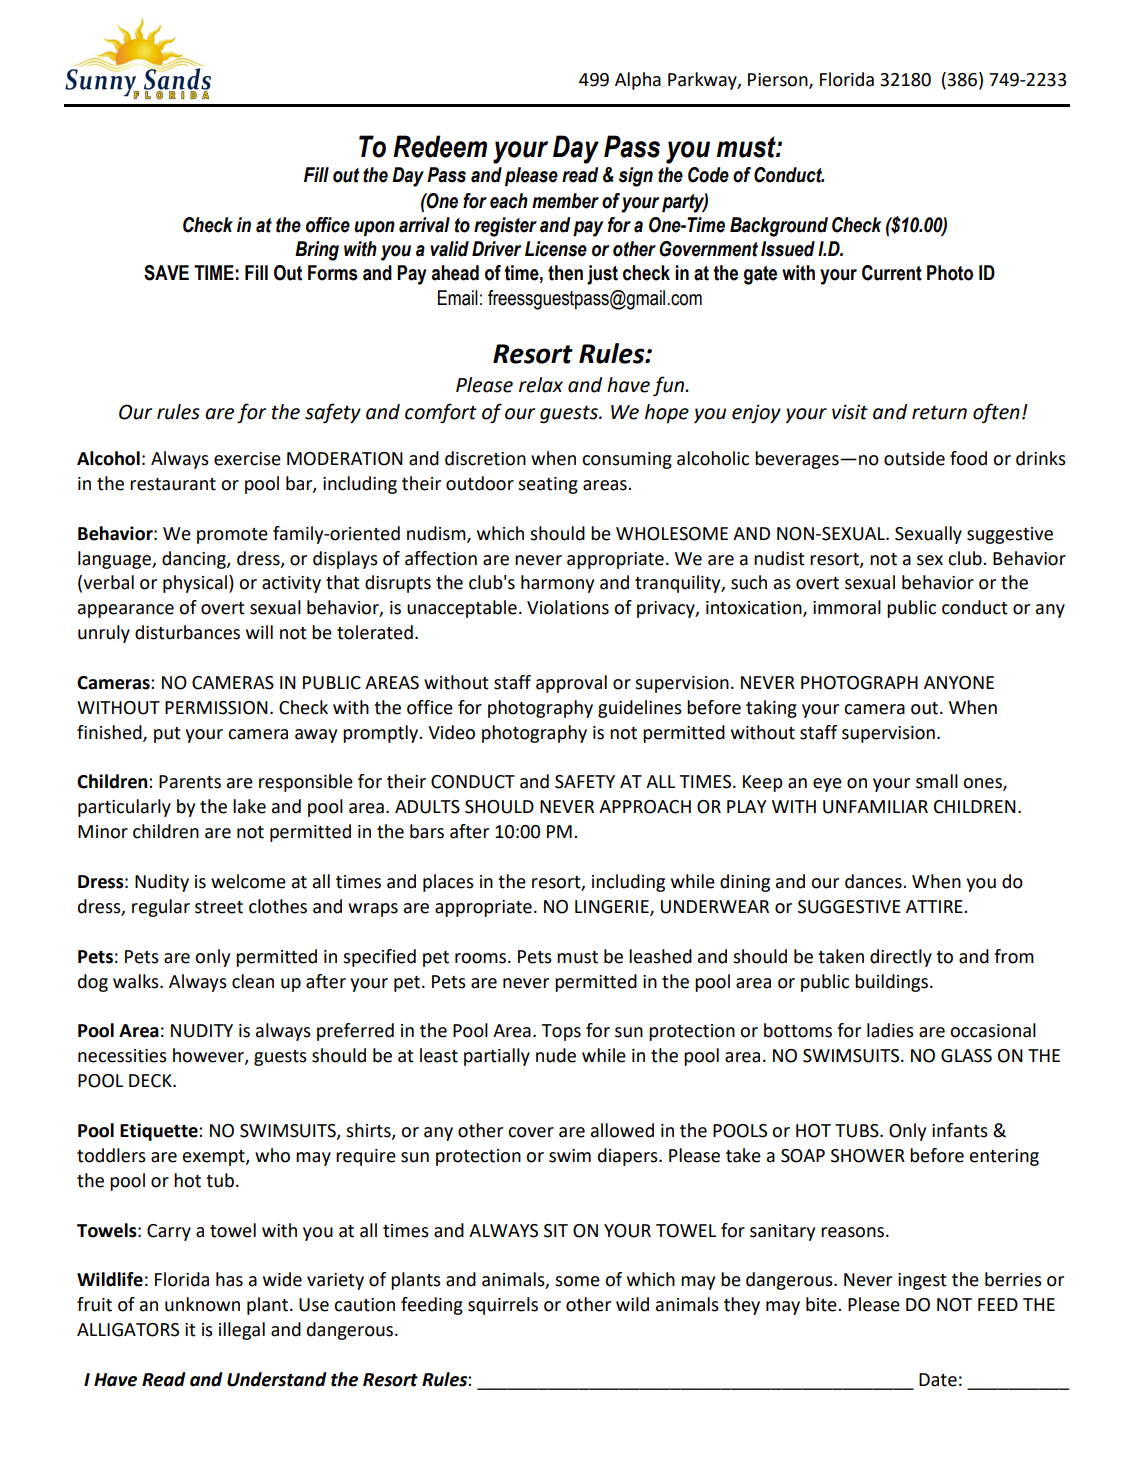 The height and width of the screenshot is (1468, 1134). What do you see at coordinates (890, 1030) in the screenshot?
I see `ladies` at bounding box center [890, 1030].
